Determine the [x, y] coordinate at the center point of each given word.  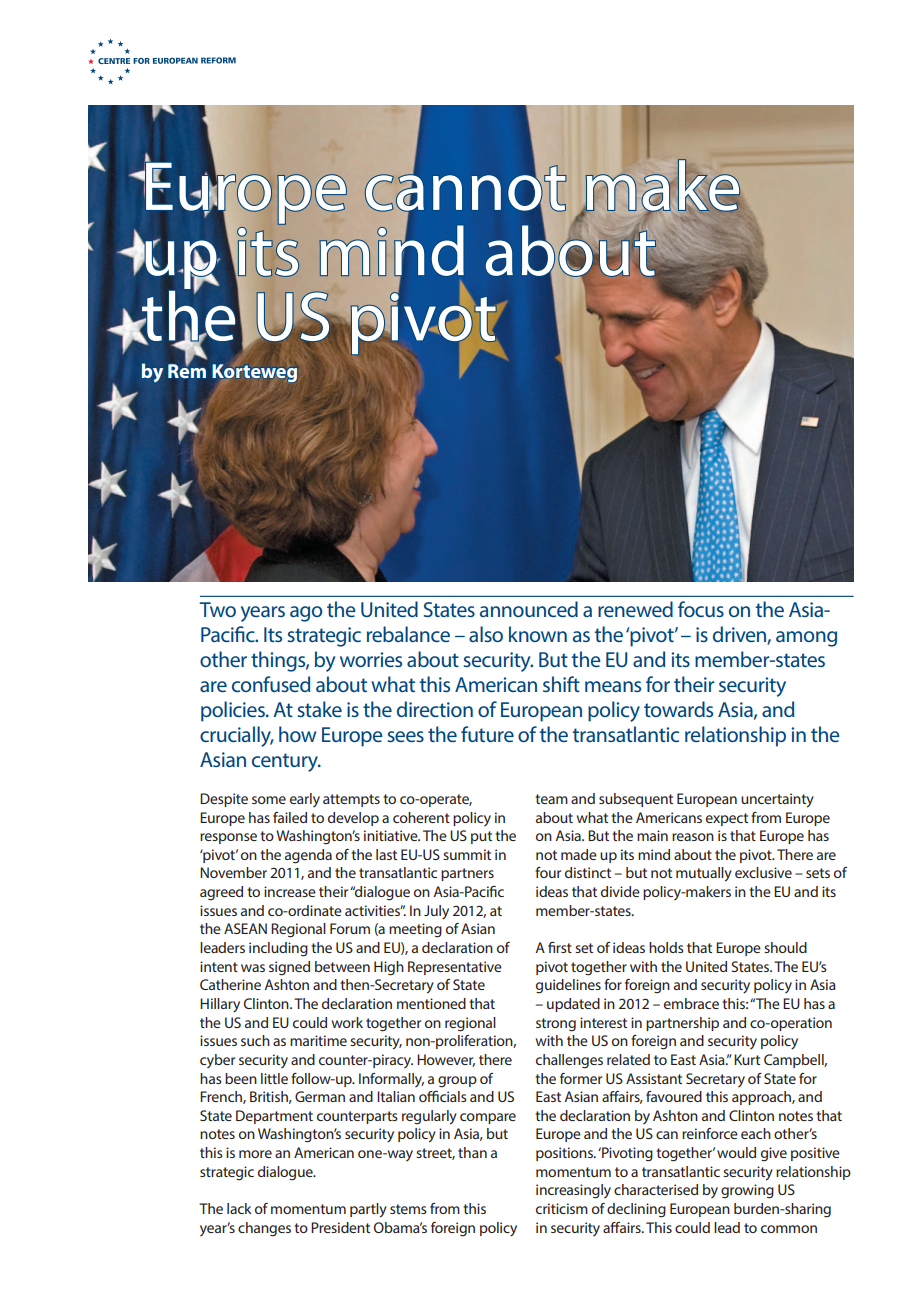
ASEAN [245, 928]
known [538, 634]
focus [701, 609]
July [436, 912]
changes [264, 1229]
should [785, 947]
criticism [562, 1208]
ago [306, 614]
